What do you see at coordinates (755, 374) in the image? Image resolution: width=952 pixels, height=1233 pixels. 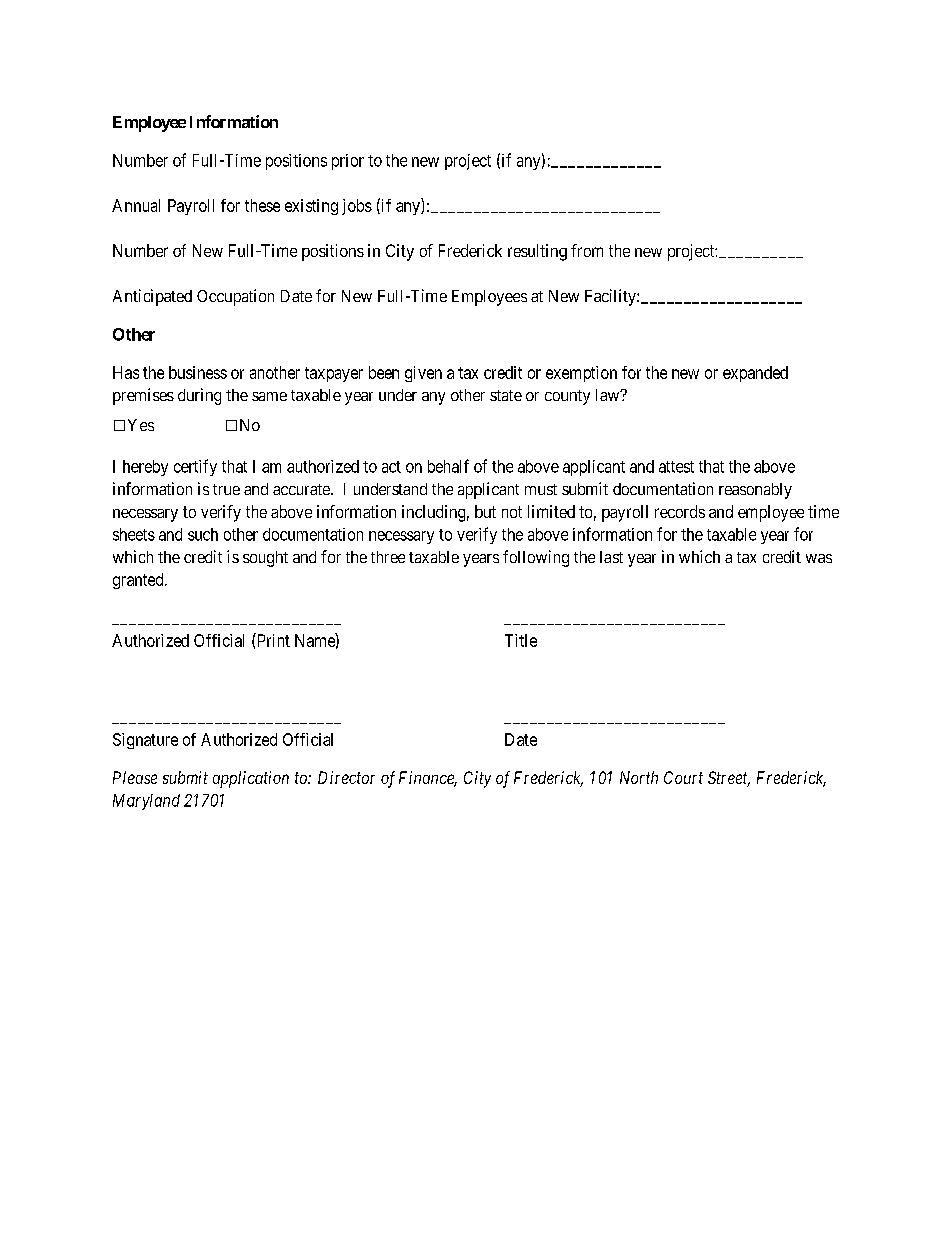 I see `expanded` at bounding box center [755, 374].
